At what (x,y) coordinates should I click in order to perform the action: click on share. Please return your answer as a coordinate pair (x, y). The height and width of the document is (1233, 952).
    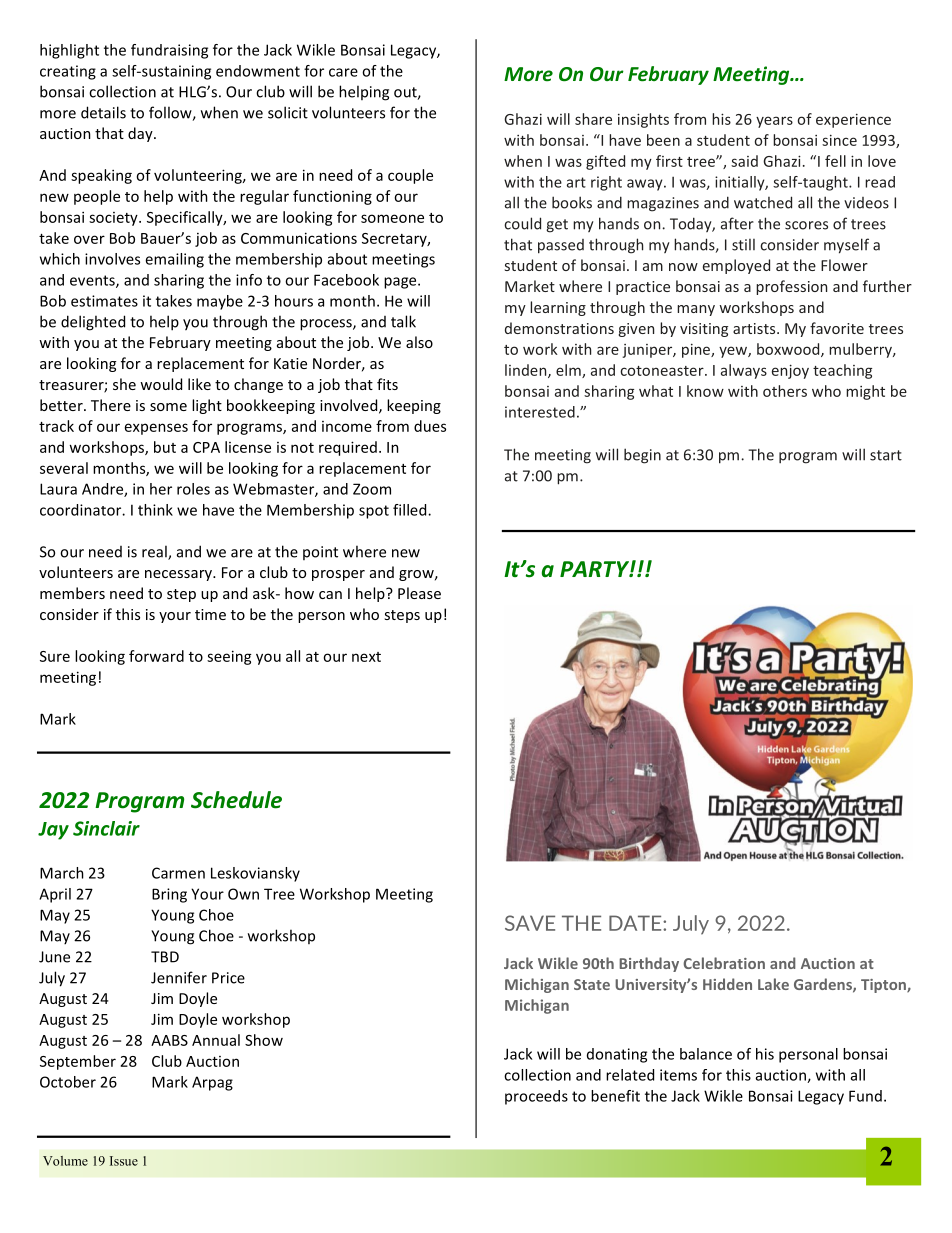
    Looking at the image, I should click on (593, 119).
